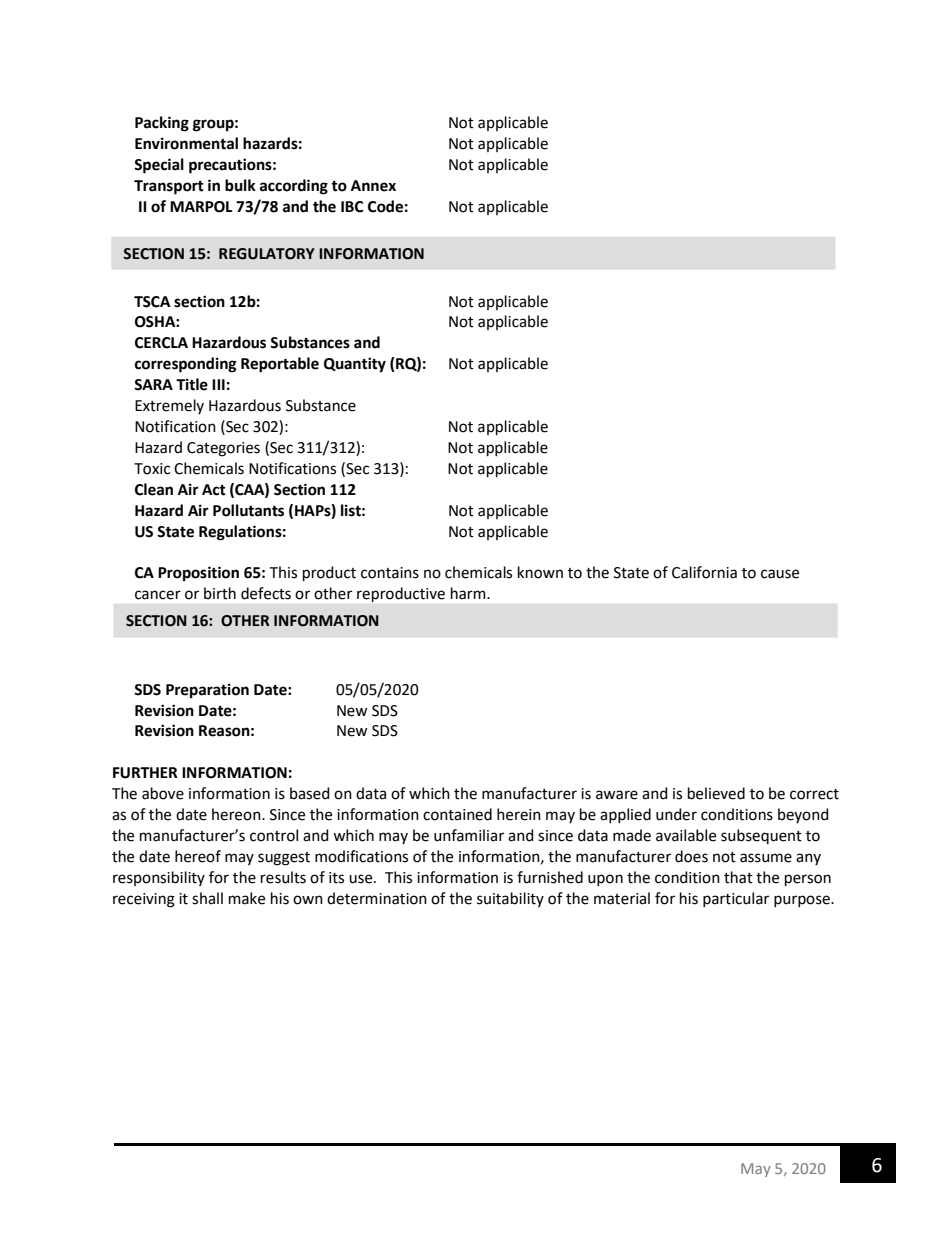 The width and height of the image is (952, 1233). I want to click on cause, so click(780, 574).
